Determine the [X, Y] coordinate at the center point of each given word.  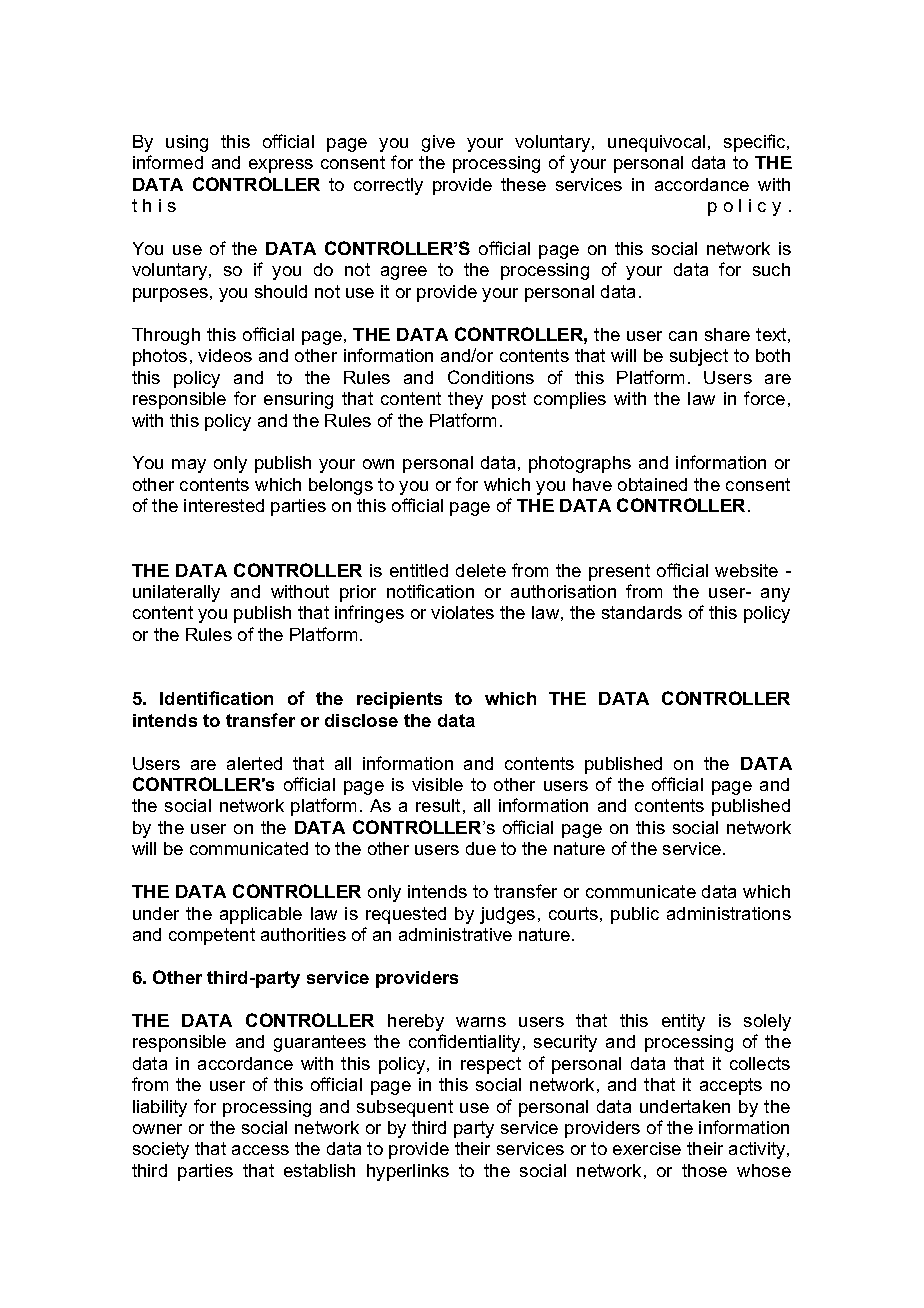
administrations [729, 913]
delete [481, 570]
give [438, 143]
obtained [652, 484]
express [281, 166]
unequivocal [656, 143]
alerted [254, 763]
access [260, 1150]
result [438, 805]
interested [224, 505]
